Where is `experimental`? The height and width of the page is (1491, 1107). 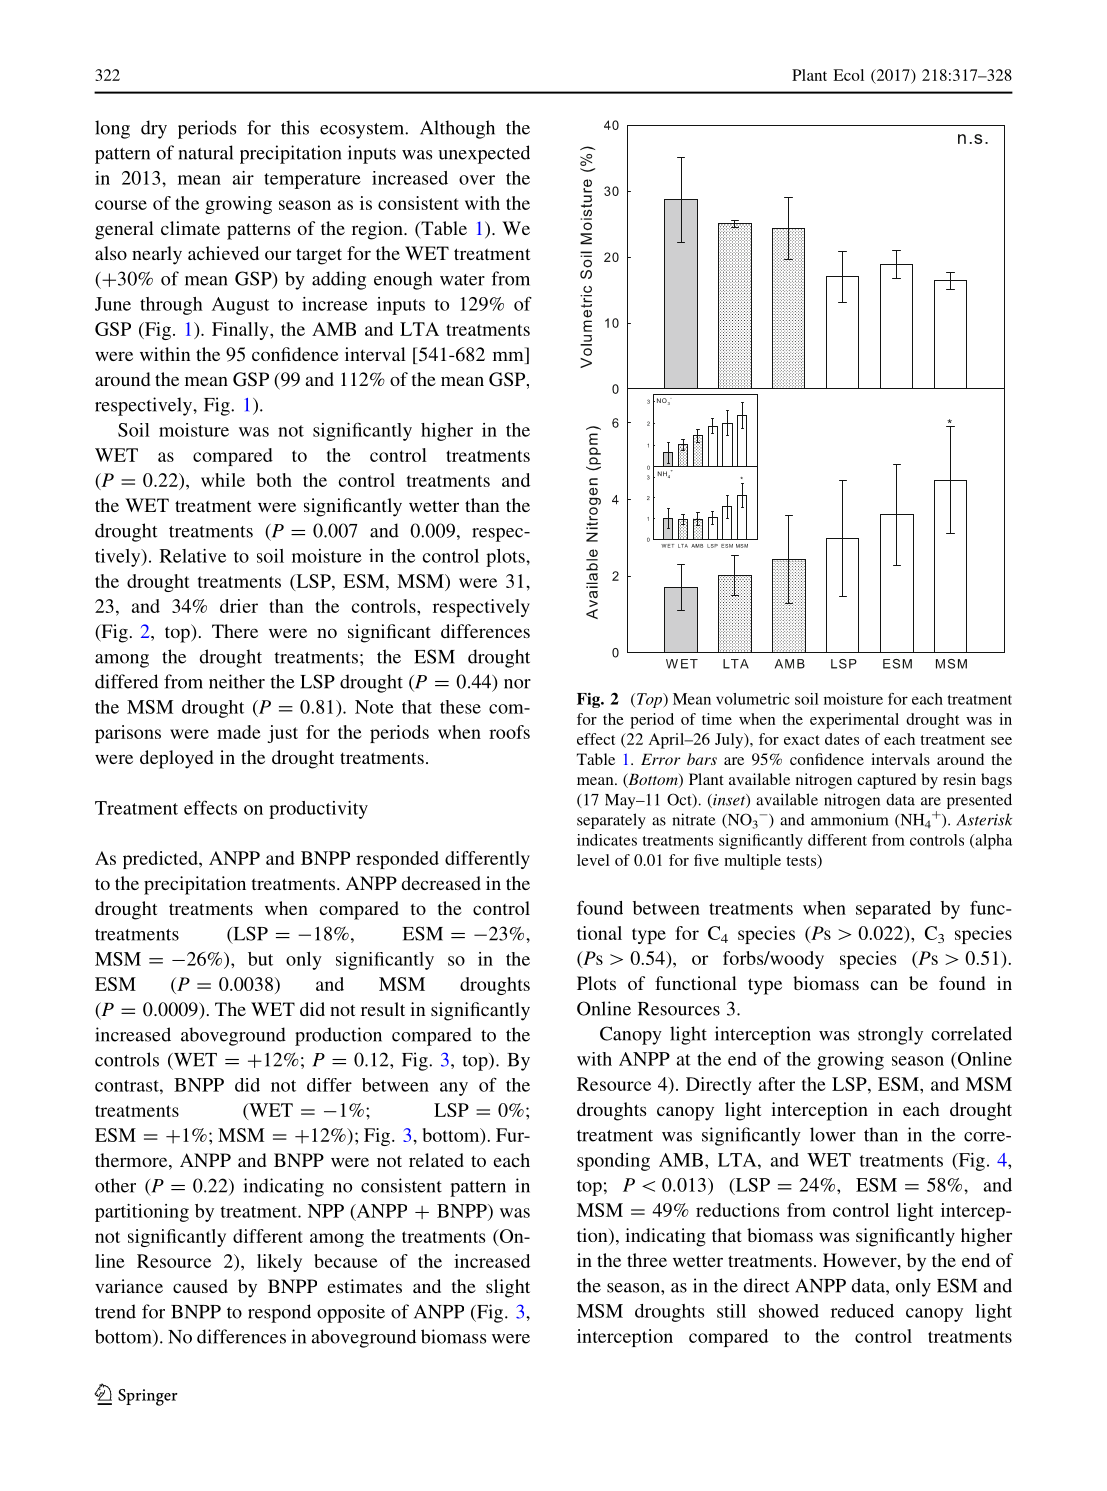
experimental is located at coordinates (854, 721).
